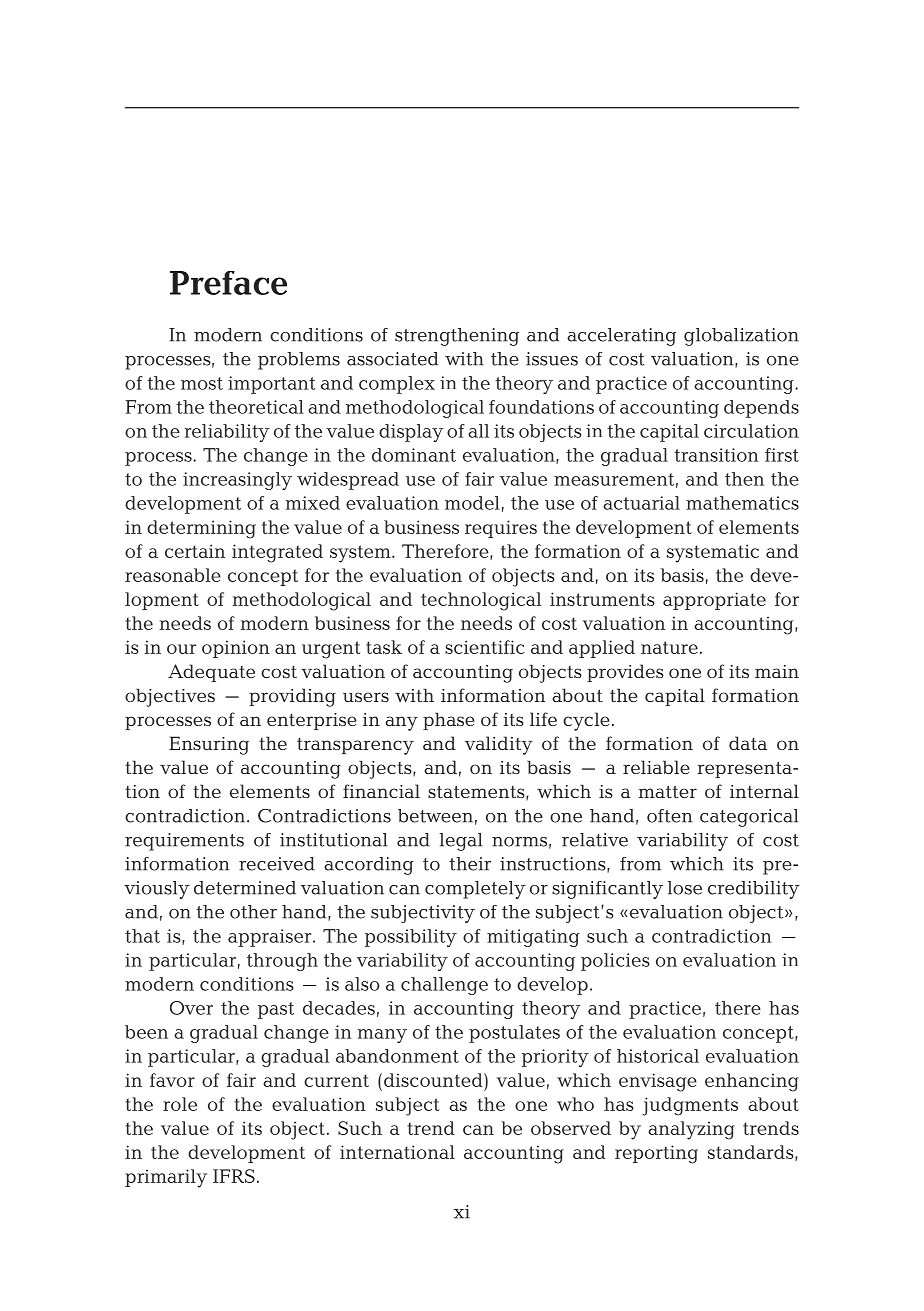  Describe the element at coordinates (392, 359) in the document. I see `associated` at that location.
